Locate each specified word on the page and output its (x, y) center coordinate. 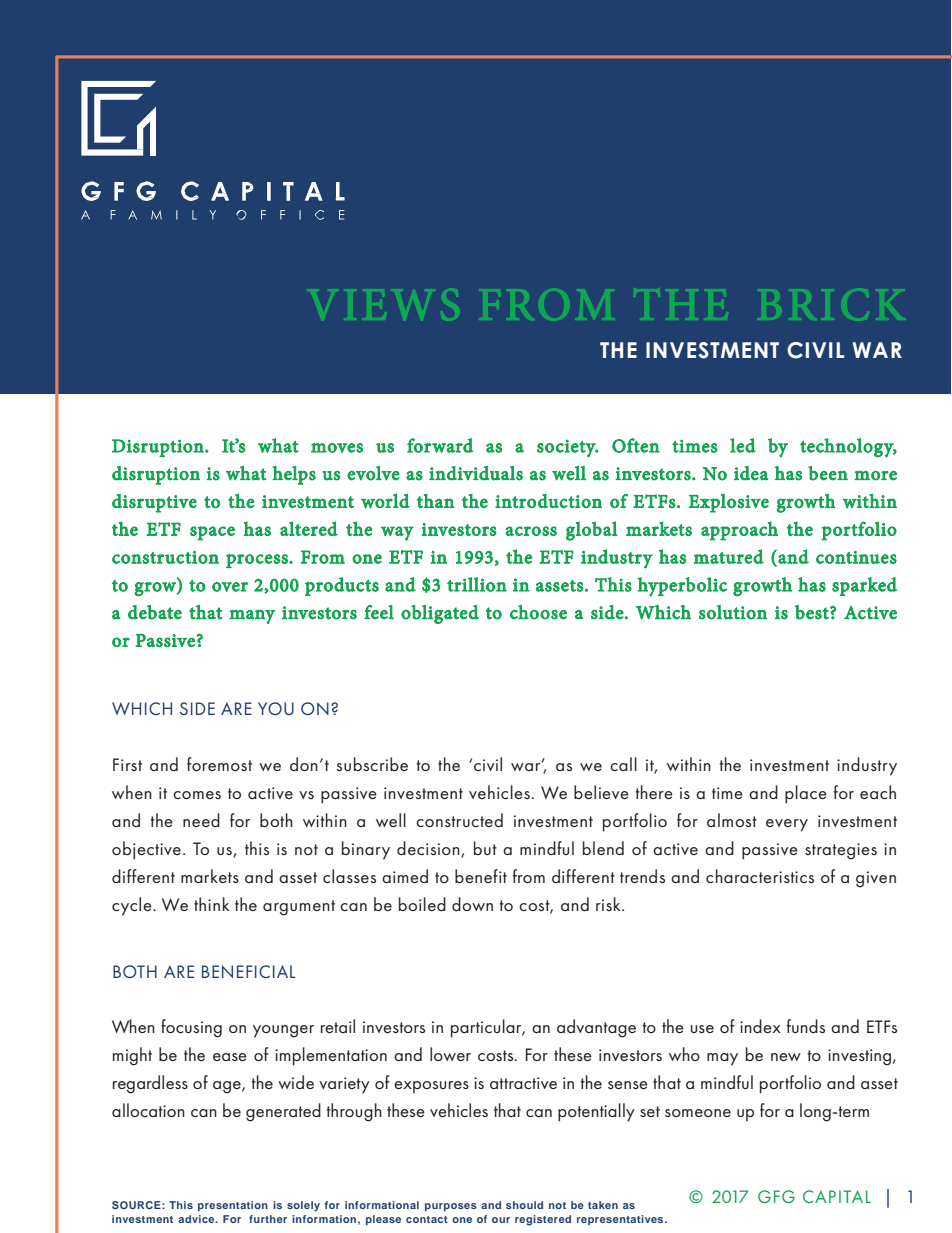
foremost (219, 764)
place (806, 794)
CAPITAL (837, 1196)
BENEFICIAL (248, 971)
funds (806, 1026)
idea (751, 473)
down (472, 904)
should (524, 1205)
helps (294, 475)
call (623, 764)
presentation (233, 1206)
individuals (476, 473)
